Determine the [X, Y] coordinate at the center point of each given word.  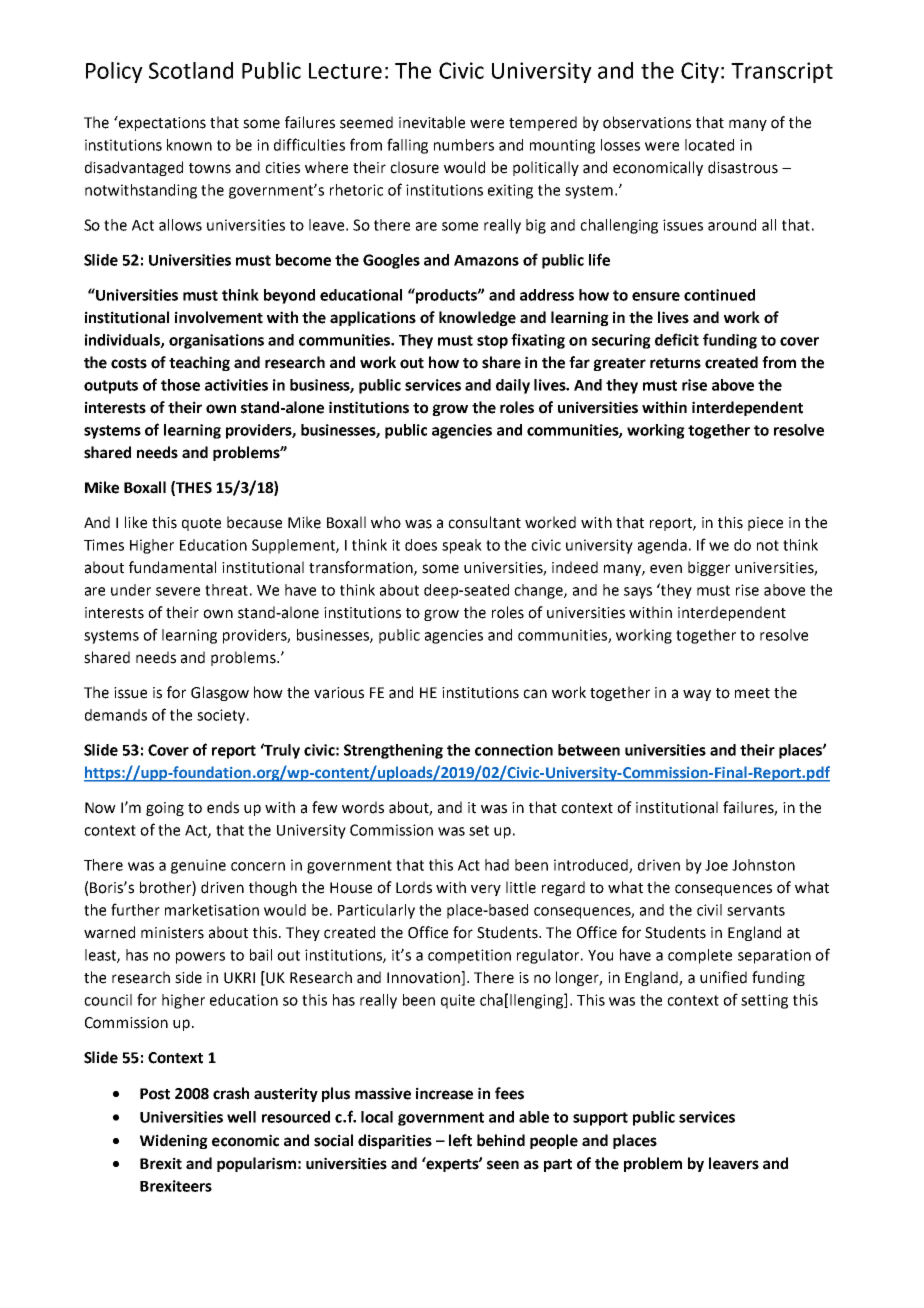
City [700, 72]
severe [178, 591]
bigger [709, 568]
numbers [464, 145]
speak [462, 546]
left [460, 1140]
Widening [174, 1141]
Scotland [191, 70]
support [600, 1119]
